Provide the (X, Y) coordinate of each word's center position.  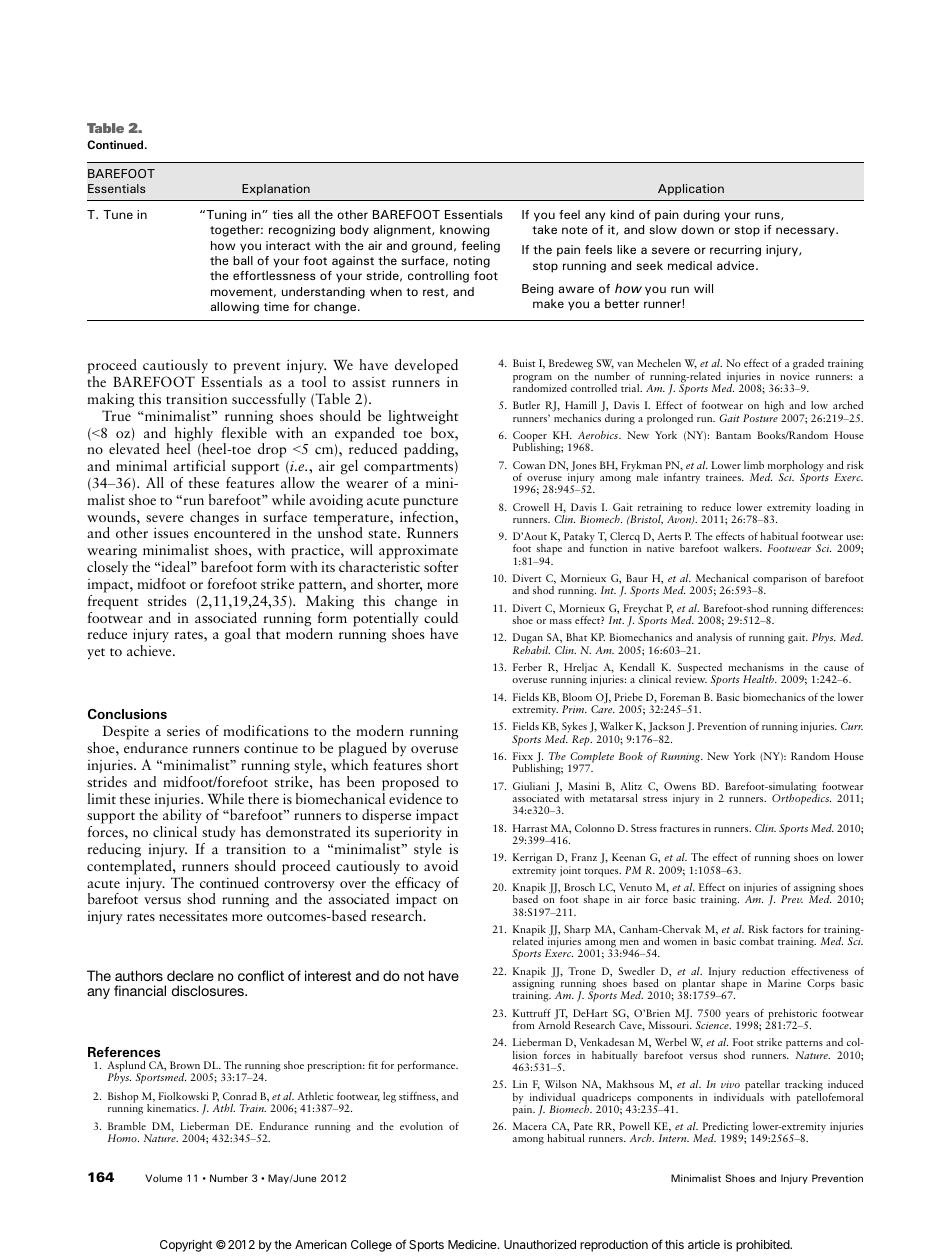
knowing (464, 231)
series (183, 730)
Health (760, 679)
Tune (118, 214)
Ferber (527, 667)
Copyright (186, 1246)
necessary (806, 232)
